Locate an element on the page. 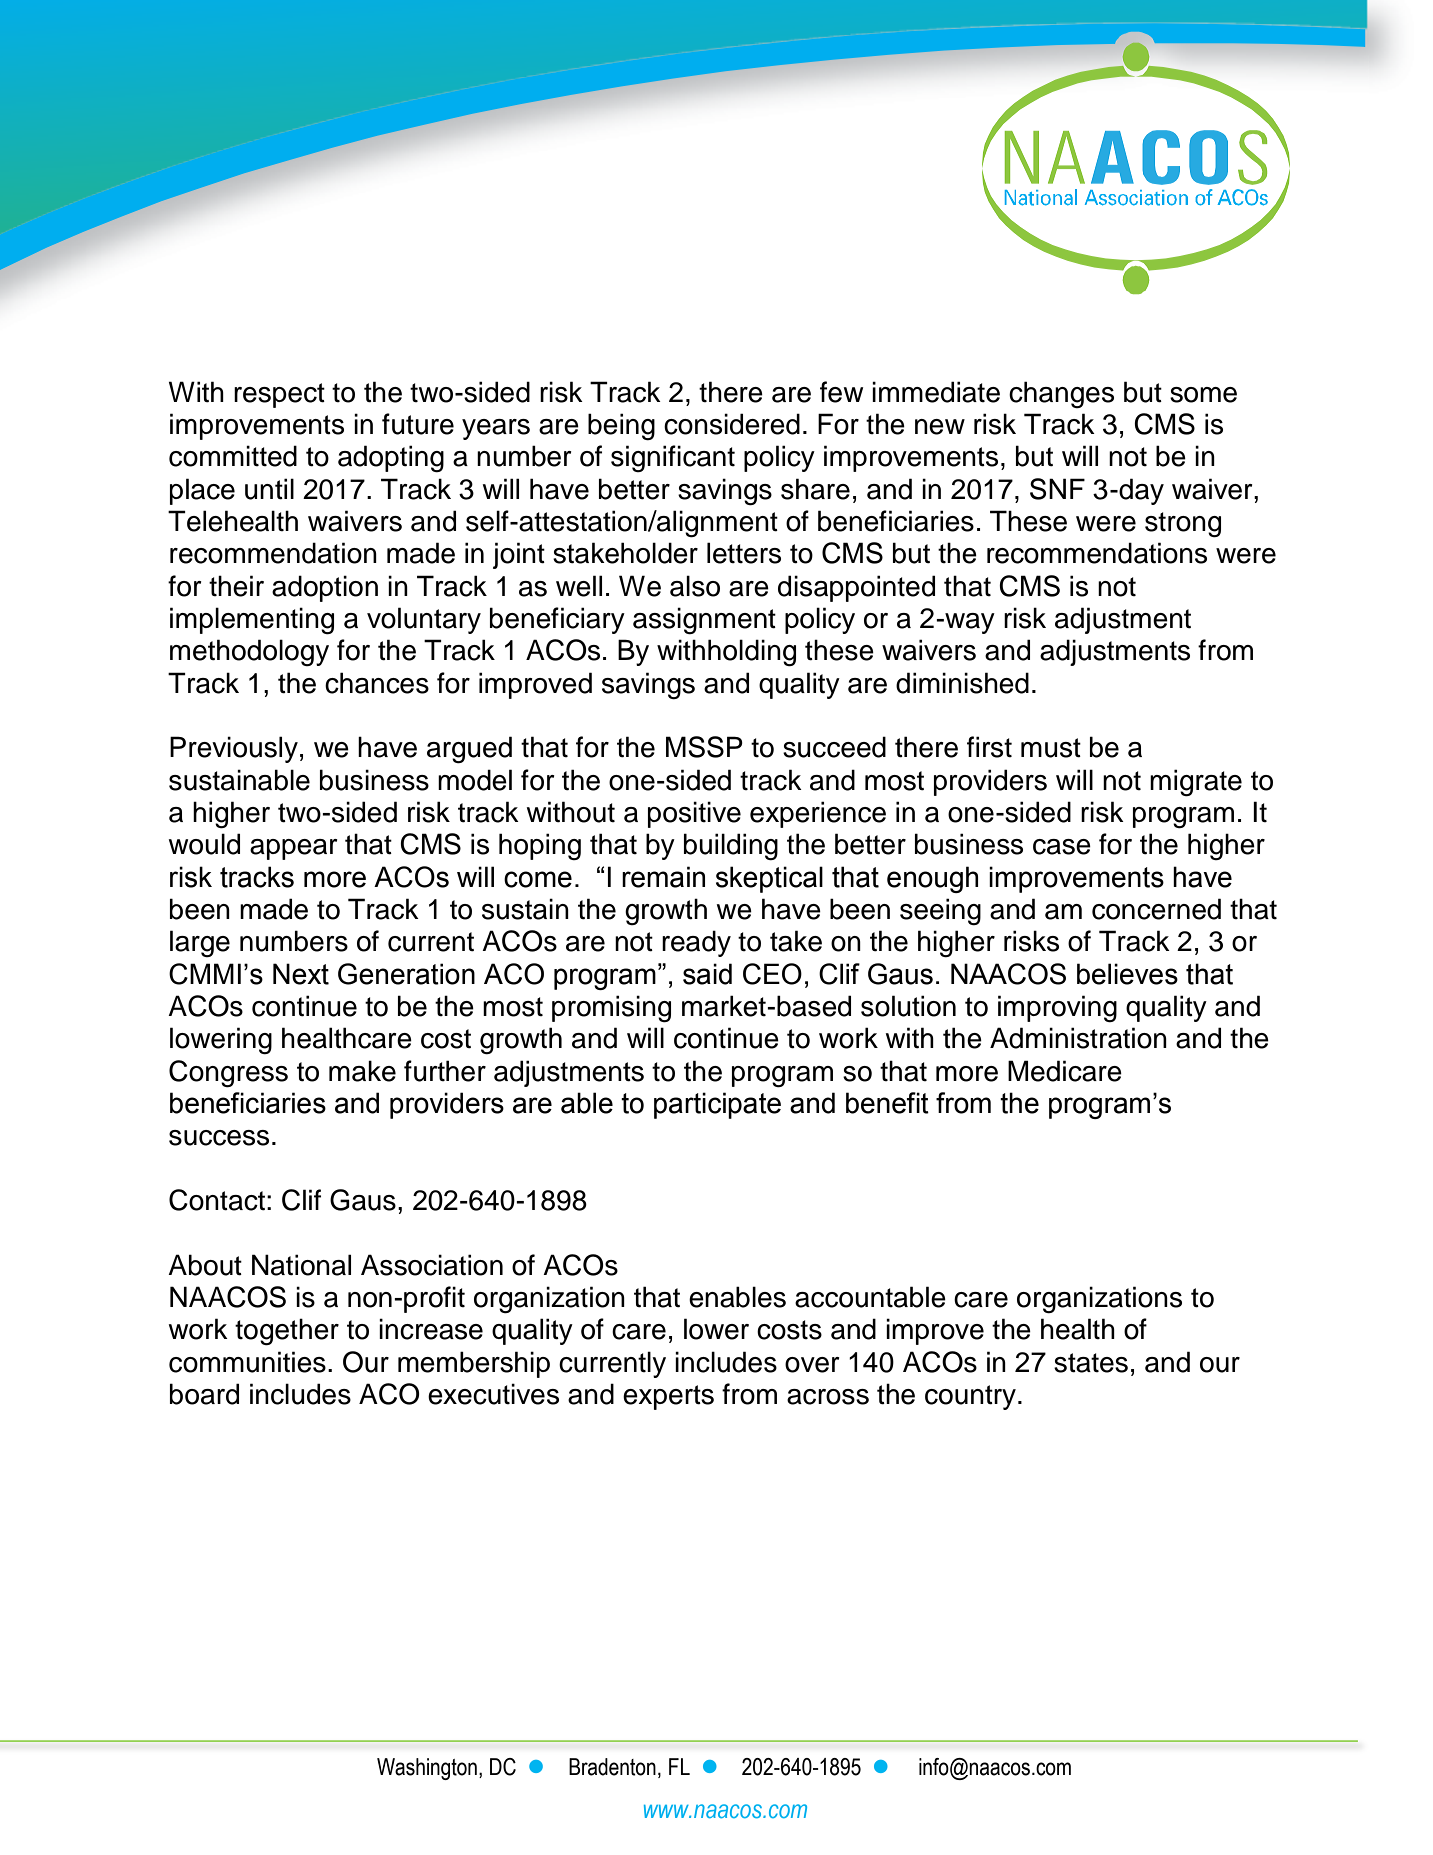  changes is located at coordinates (1061, 394).
